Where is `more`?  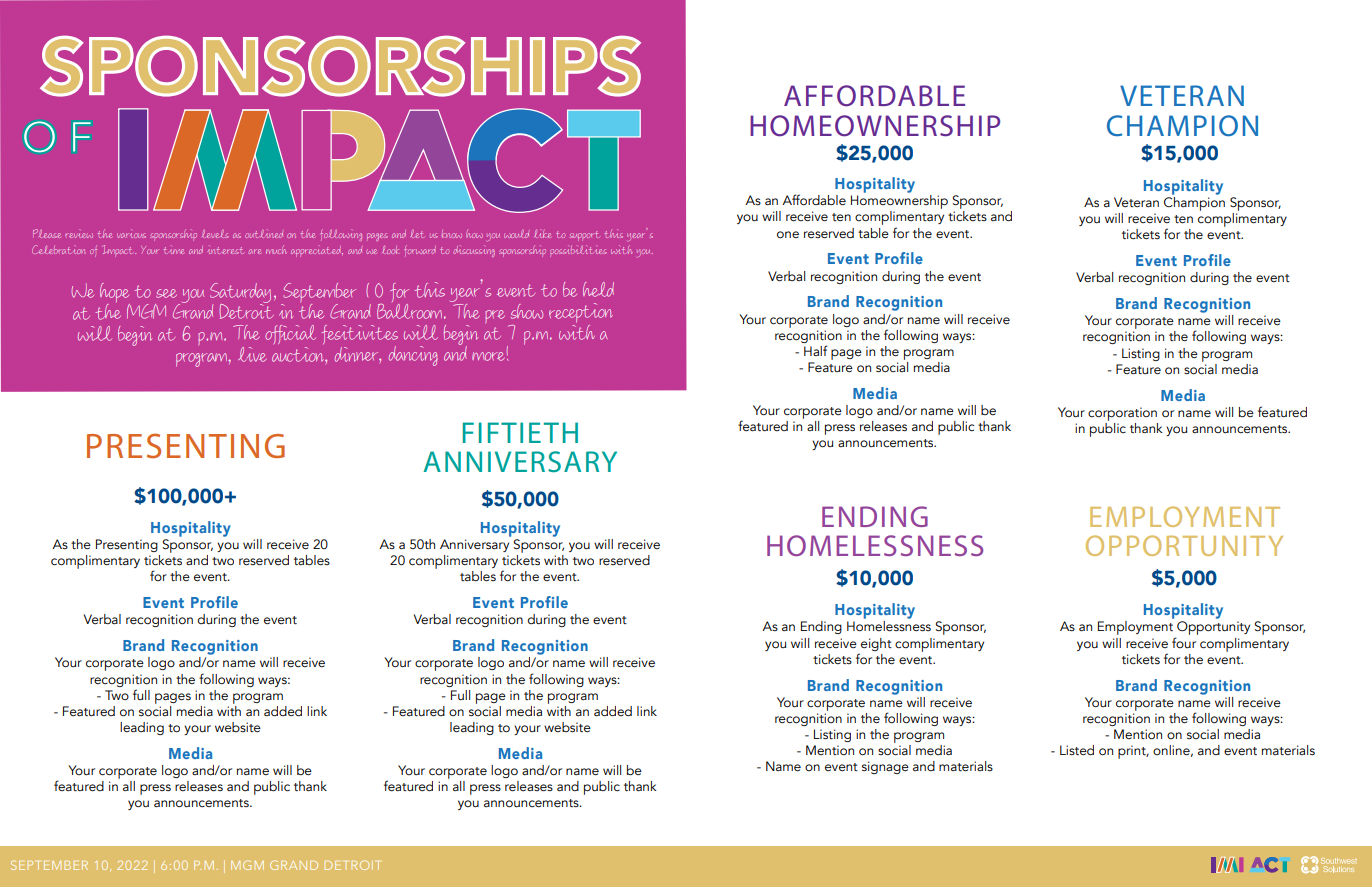 more is located at coordinates (488, 356).
